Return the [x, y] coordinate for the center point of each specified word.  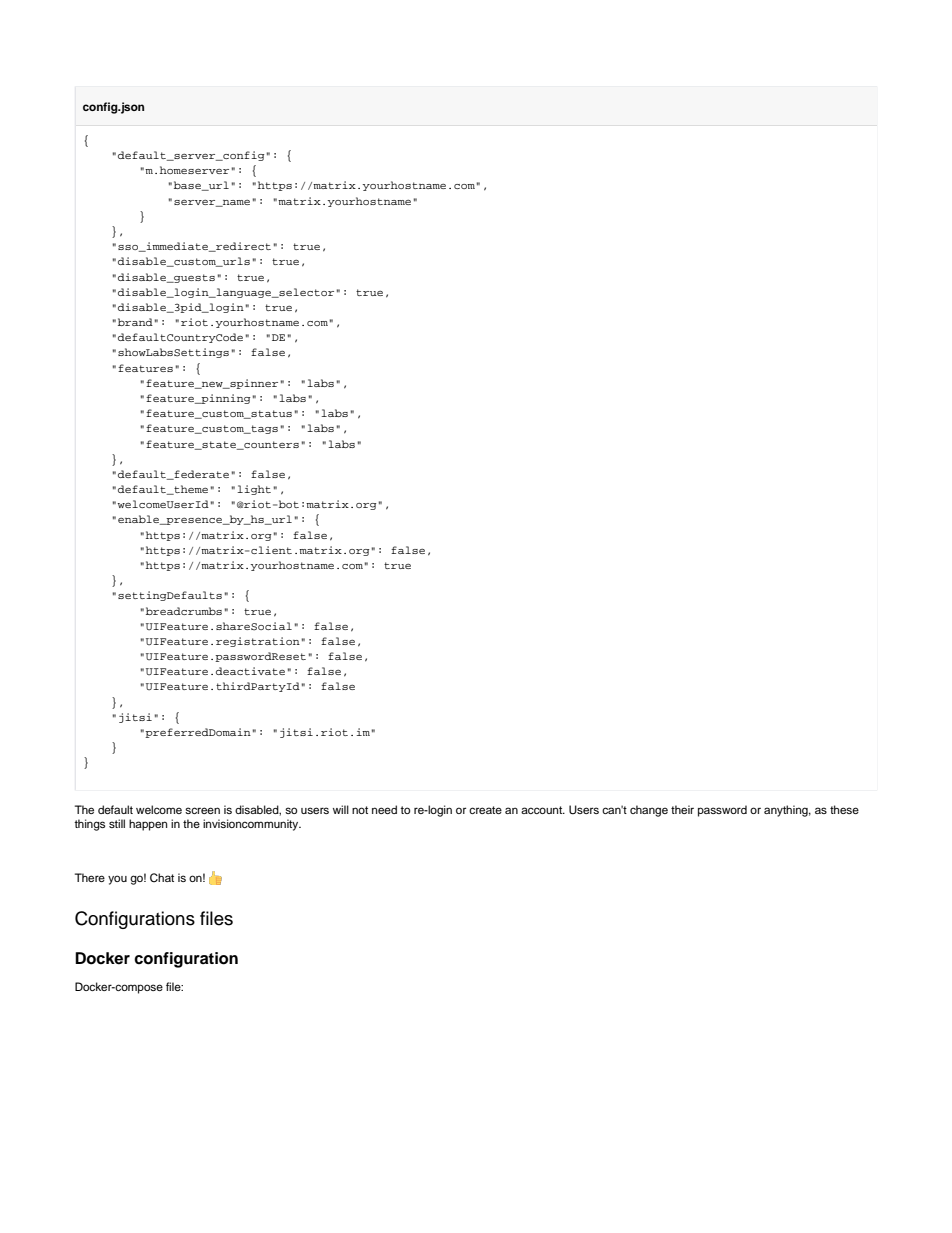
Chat [162, 878]
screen [202, 810]
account [543, 810]
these [844, 809]
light [254, 490]
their [682, 809]
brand [136, 322]
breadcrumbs [184, 611]
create [485, 810]
